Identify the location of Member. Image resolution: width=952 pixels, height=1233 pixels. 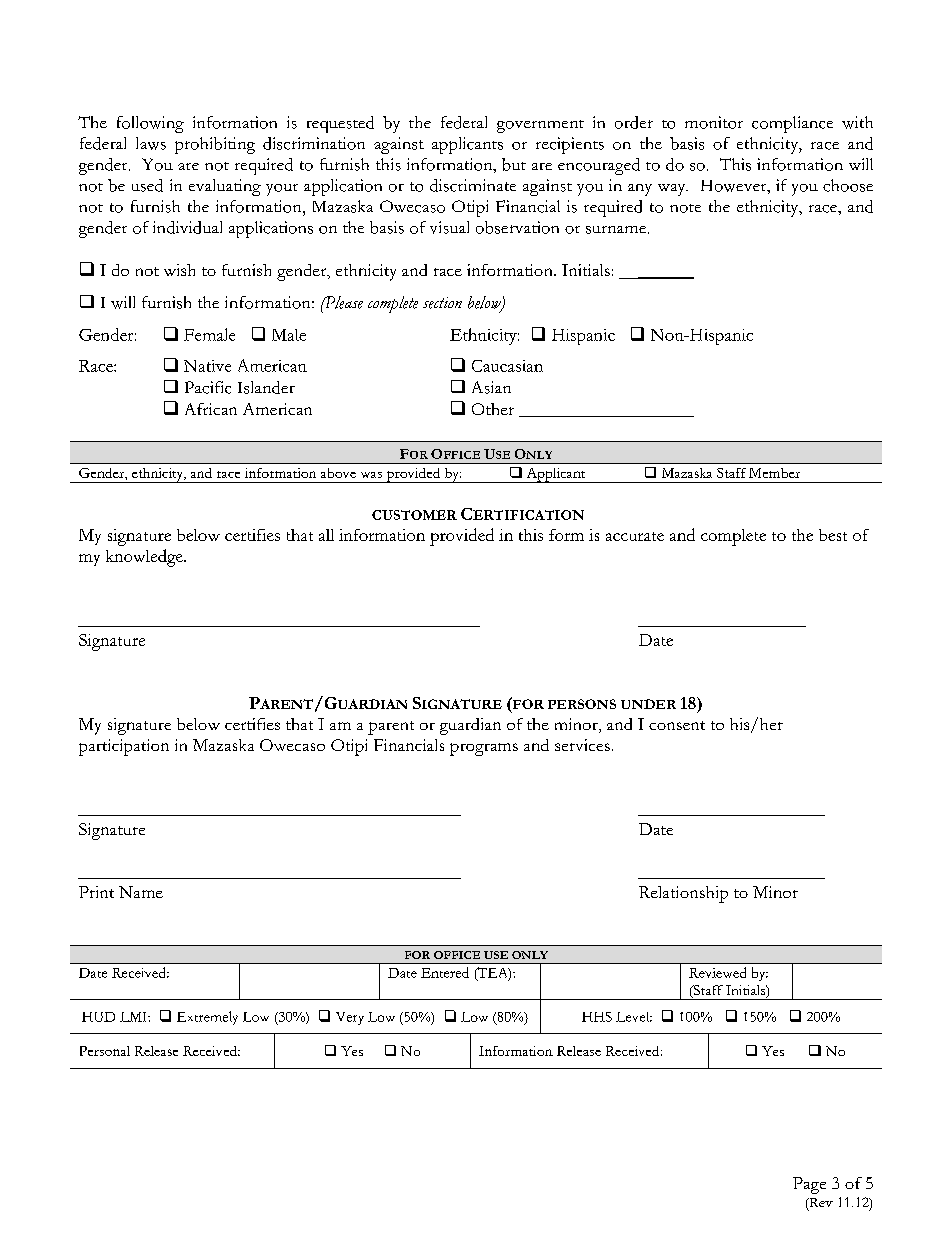
(774, 473).
